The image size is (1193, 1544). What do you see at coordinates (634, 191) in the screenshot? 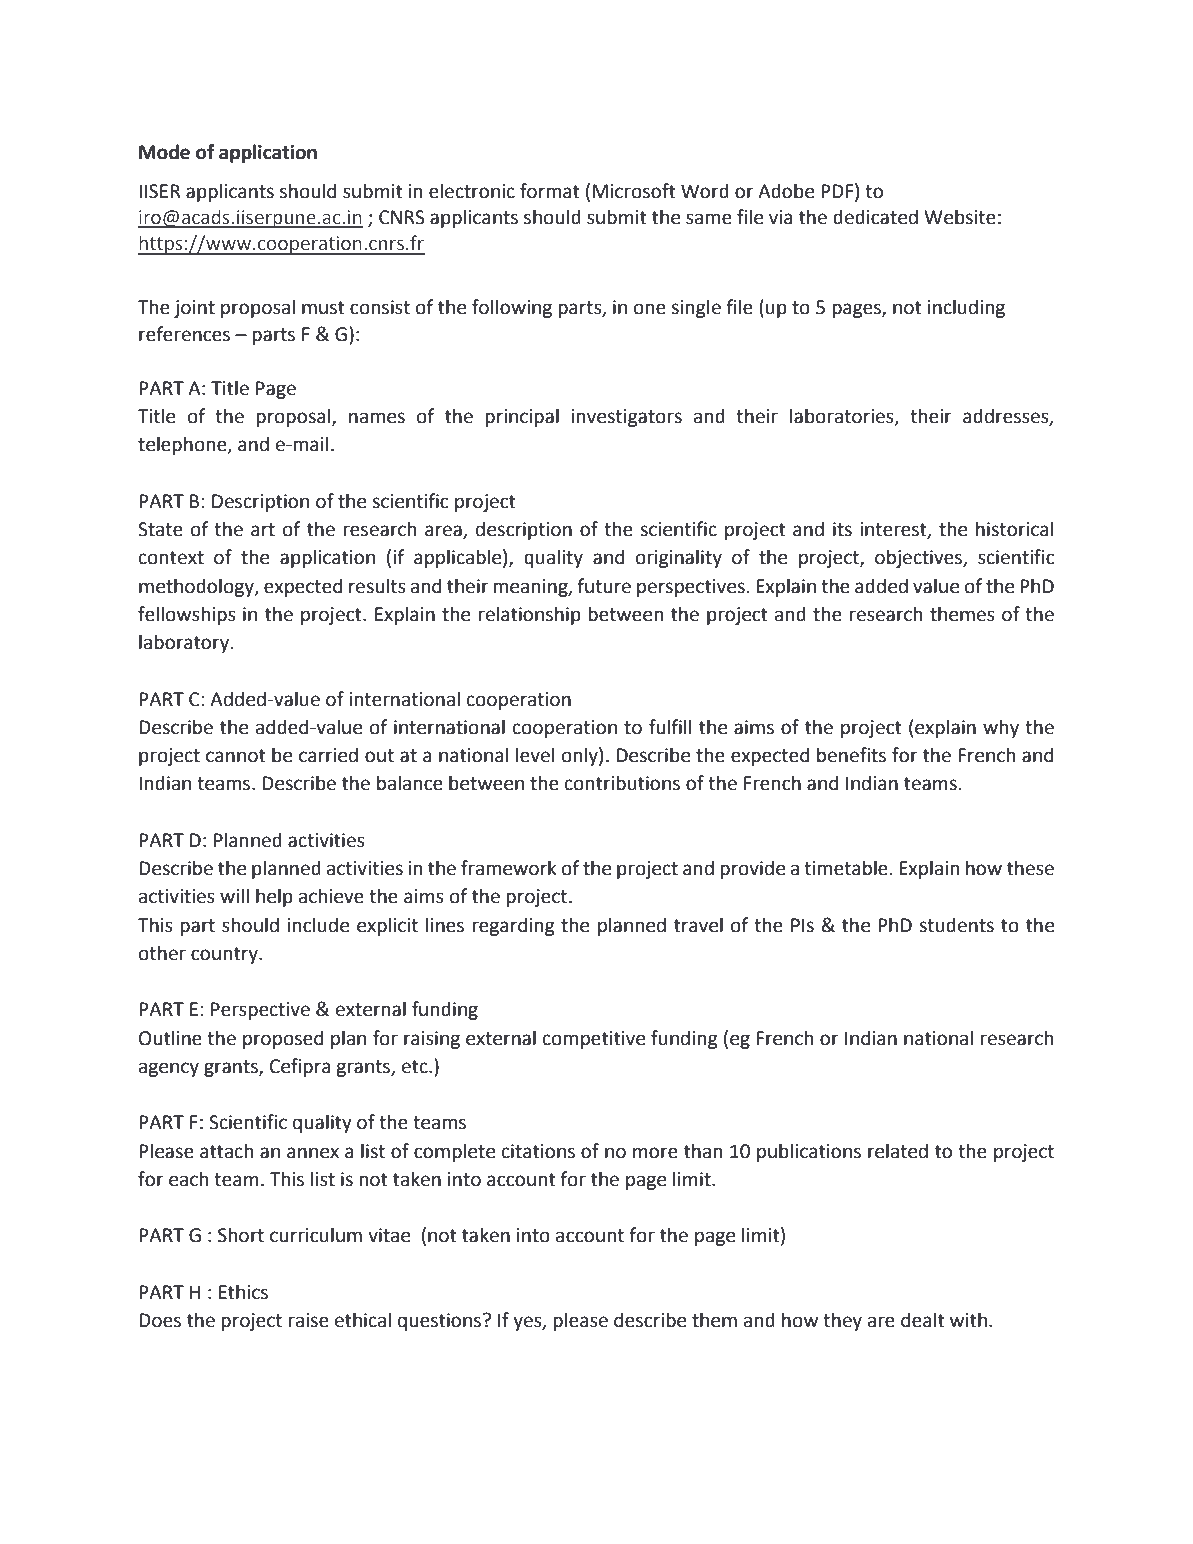
I see `Microsoft` at bounding box center [634, 191].
